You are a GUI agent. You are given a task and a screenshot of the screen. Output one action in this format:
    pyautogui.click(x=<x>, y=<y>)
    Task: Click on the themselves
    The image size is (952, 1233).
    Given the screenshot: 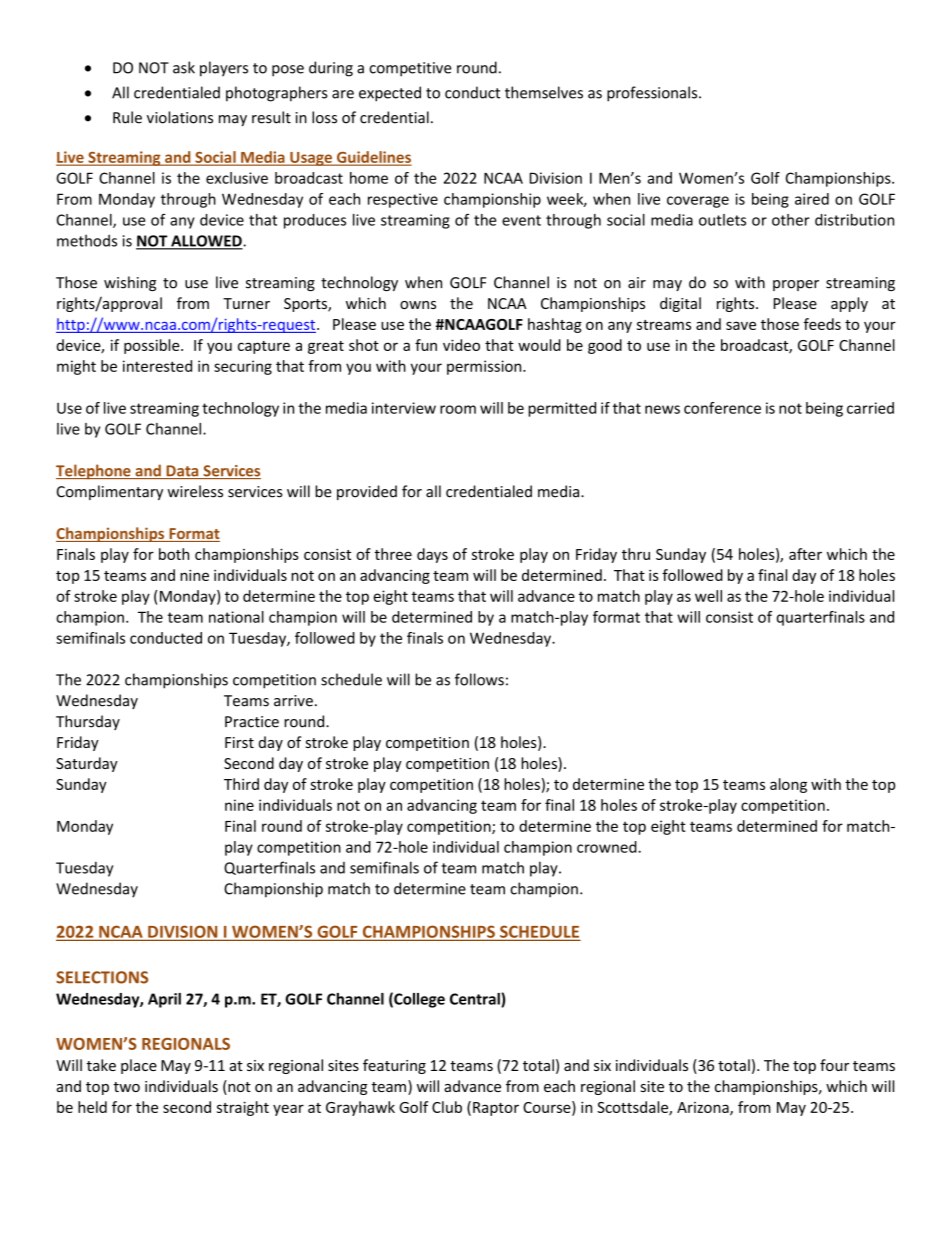 What is the action you would take?
    pyautogui.click(x=544, y=92)
